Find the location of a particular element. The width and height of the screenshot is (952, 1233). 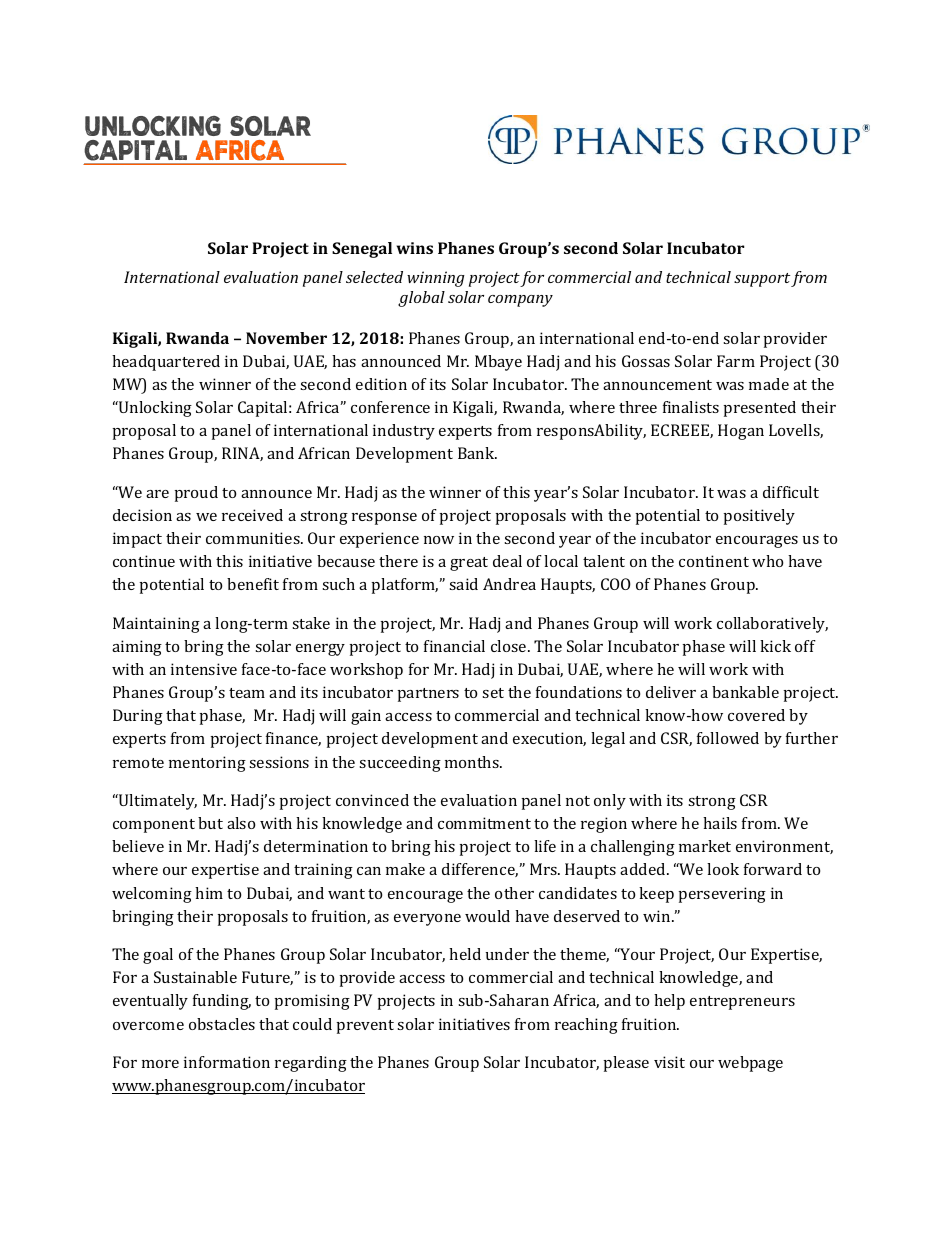

winning is located at coordinates (436, 279).
